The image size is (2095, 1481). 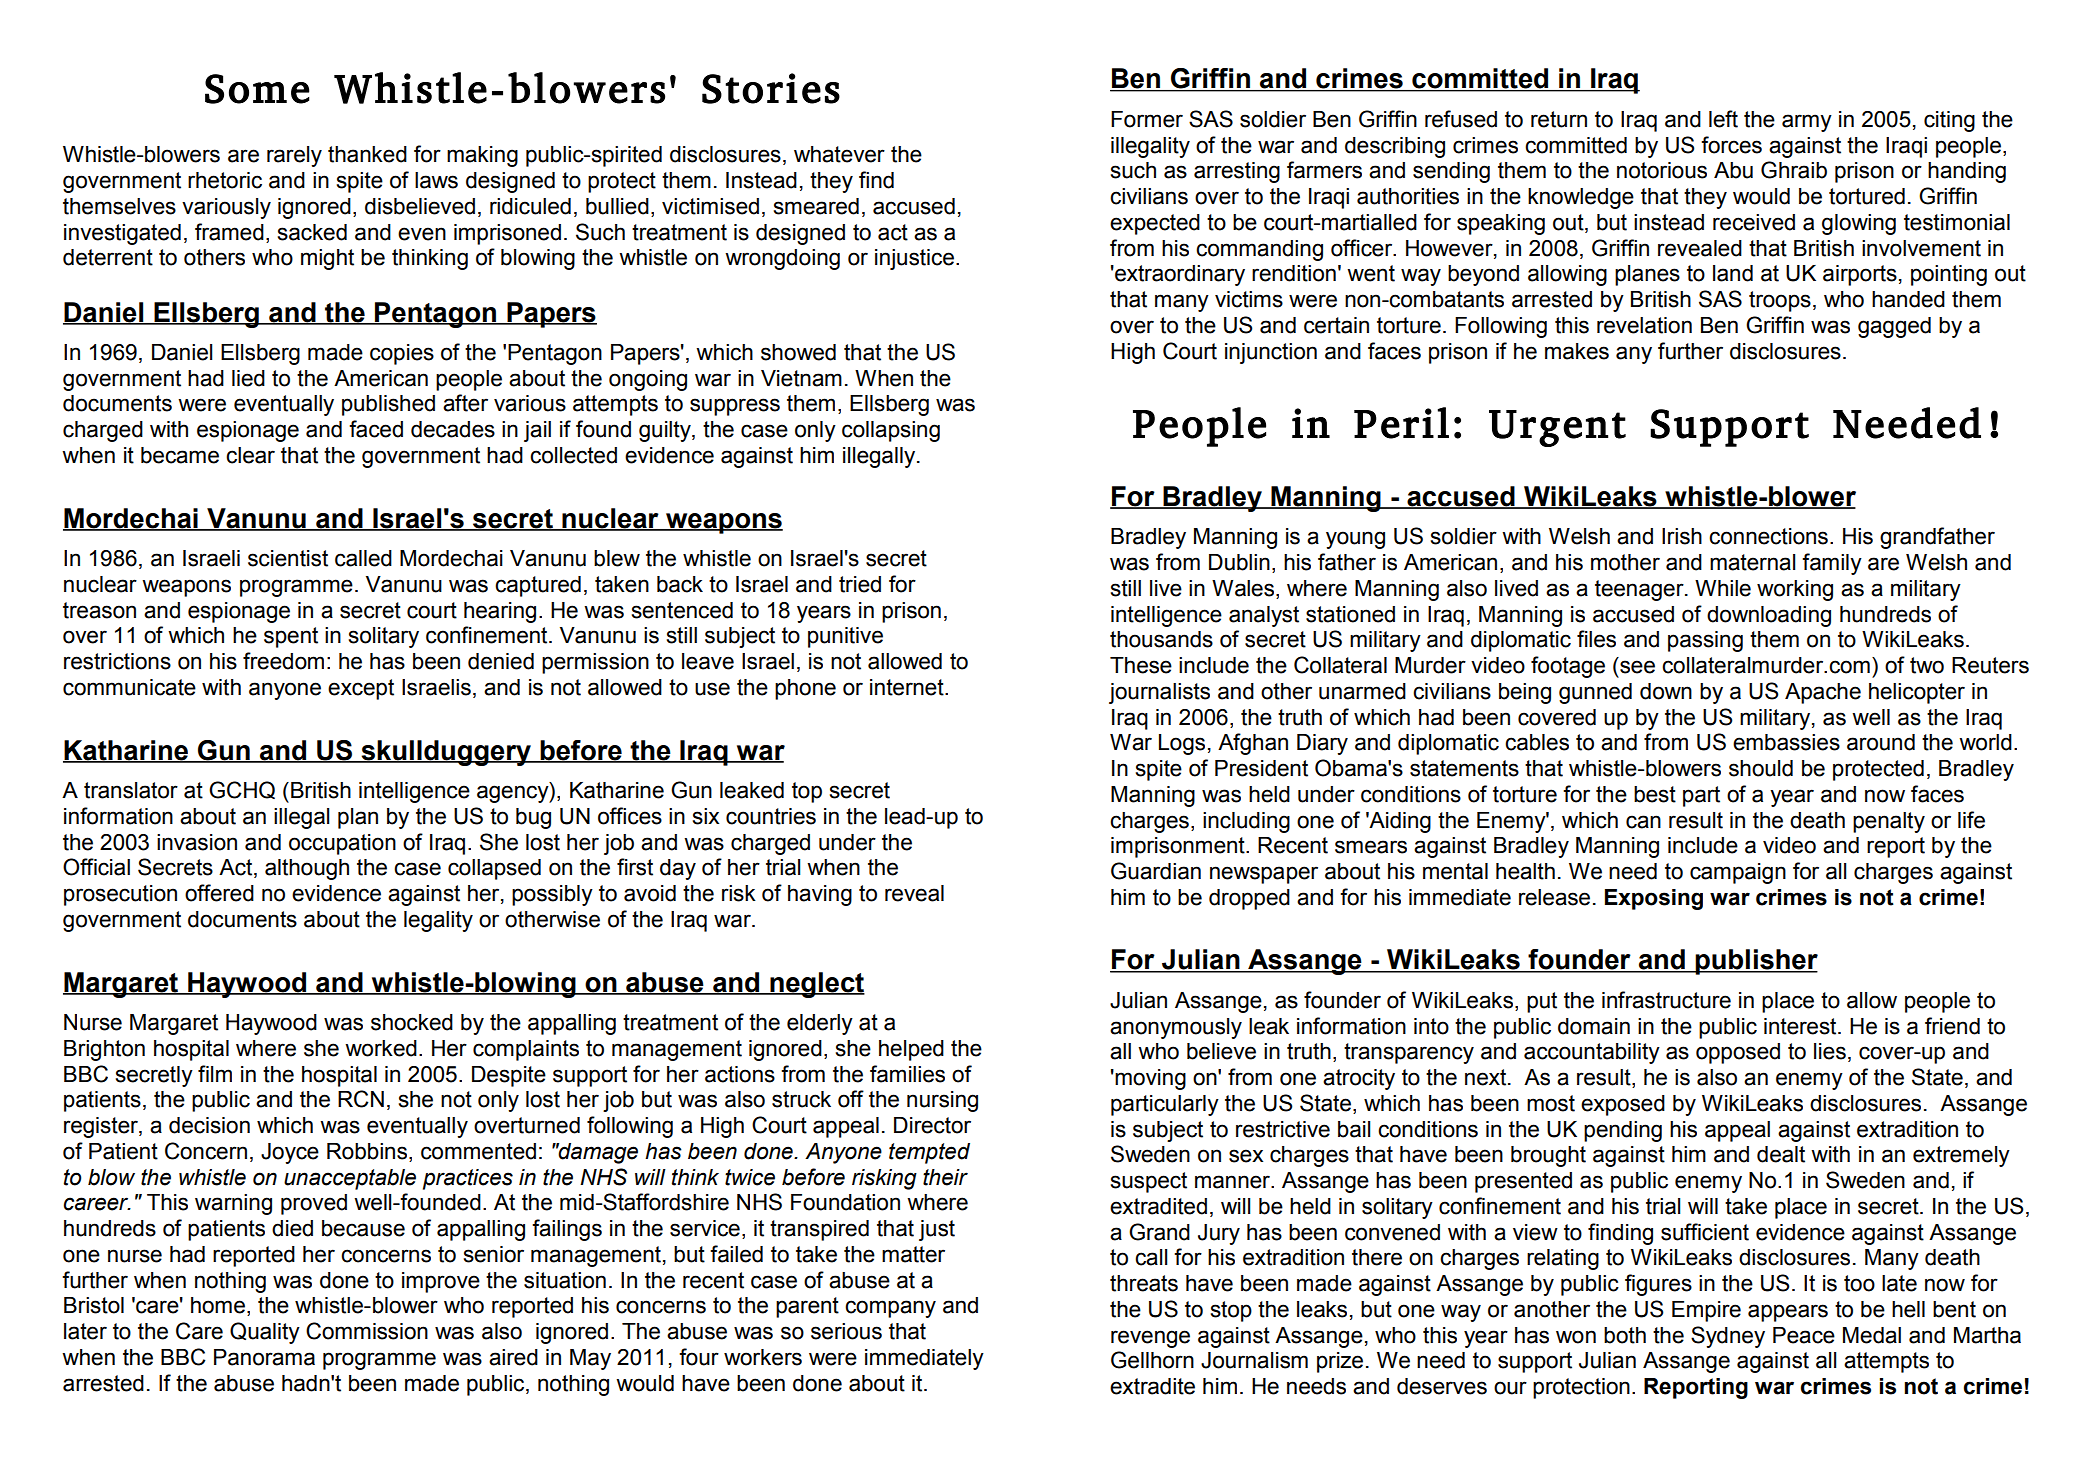 What do you see at coordinates (294, 156) in the image?
I see `rarely` at bounding box center [294, 156].
